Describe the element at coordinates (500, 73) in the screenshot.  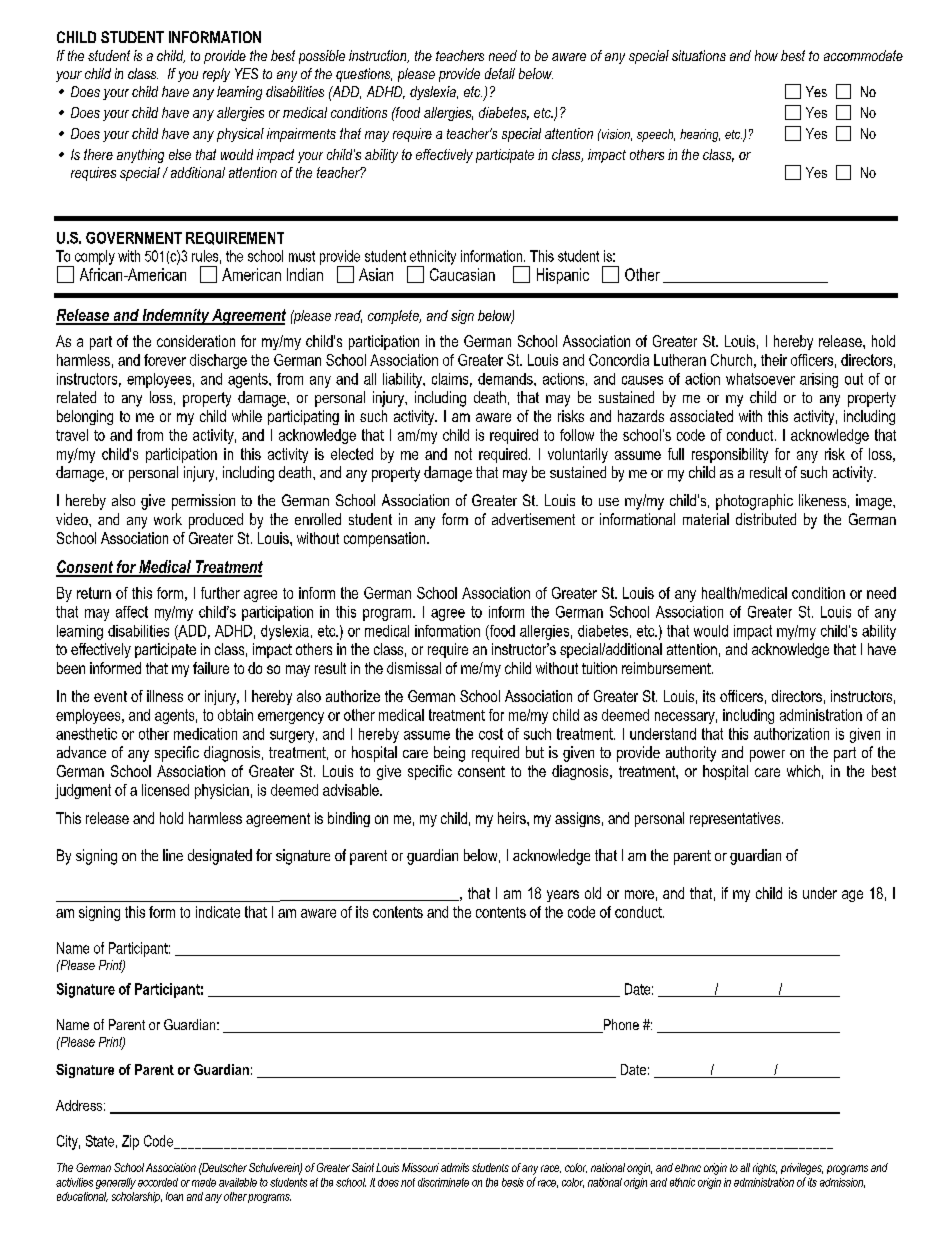
I see `detail` at that location.
